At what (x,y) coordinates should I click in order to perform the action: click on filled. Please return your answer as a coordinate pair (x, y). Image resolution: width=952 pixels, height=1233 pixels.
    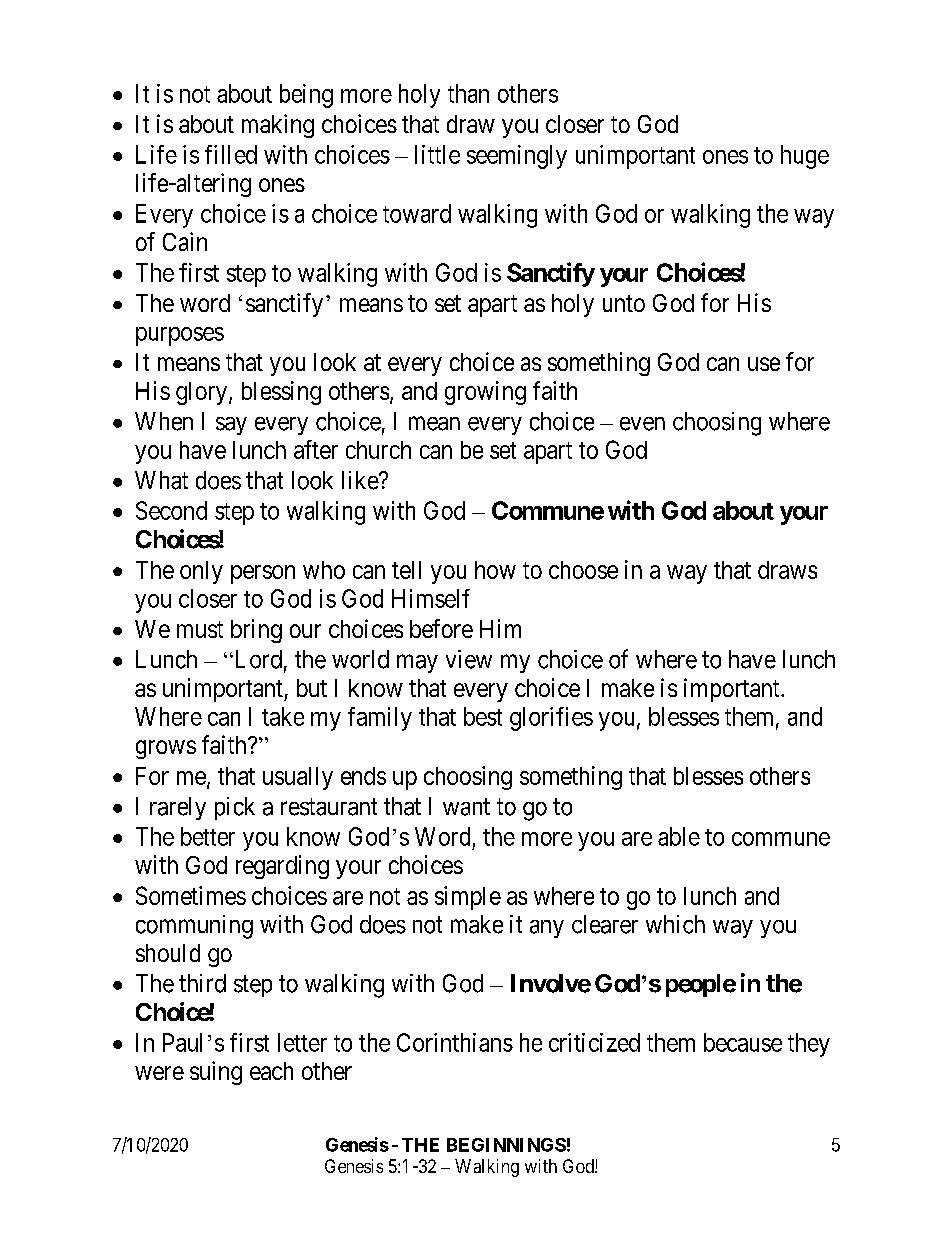
    Looking at the image, I should click on (231, 154).
